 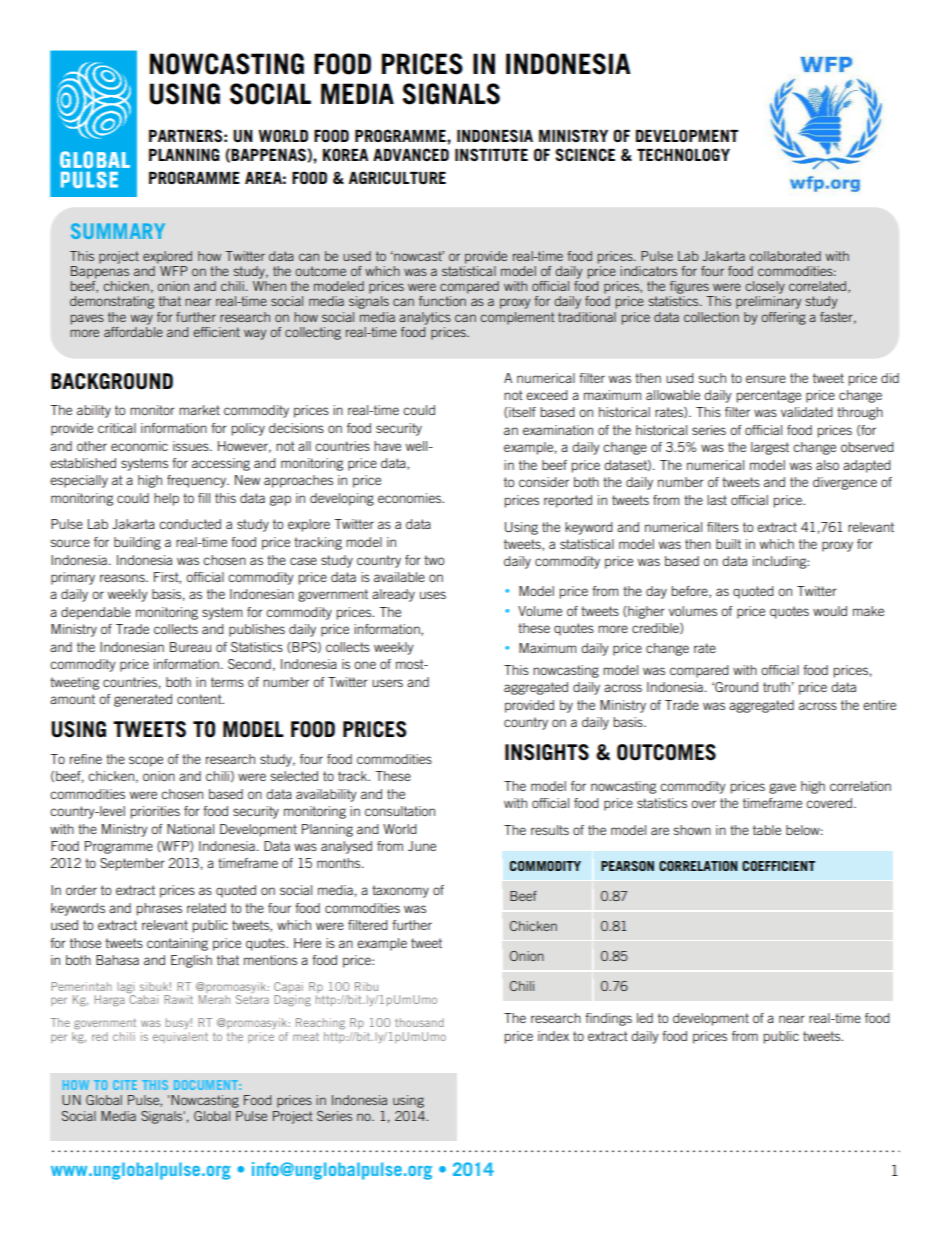 I want to click on percentage, so click(x=769, y=396).
